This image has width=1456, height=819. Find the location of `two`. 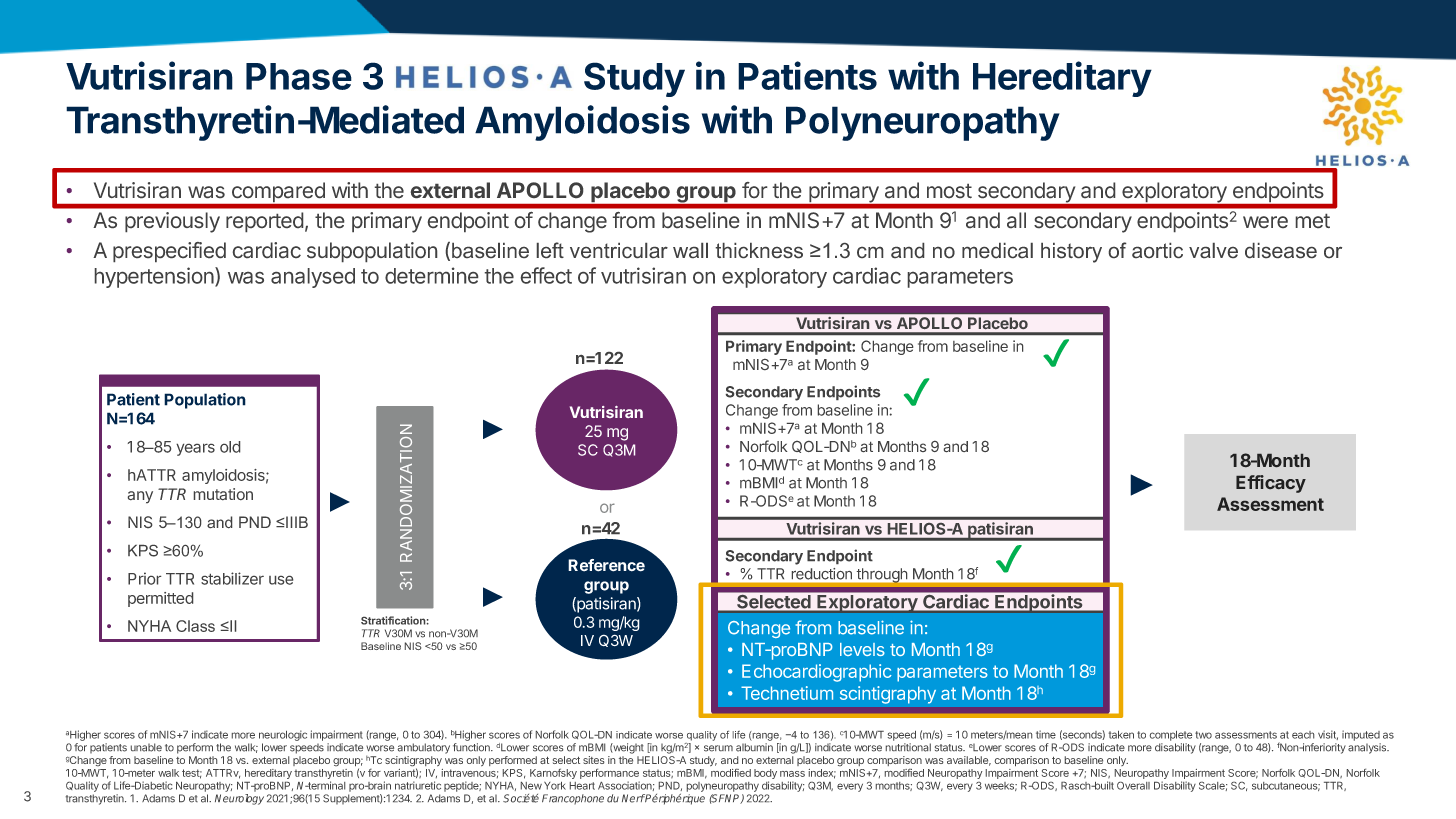

two is located at coordinates (1203, 735).
